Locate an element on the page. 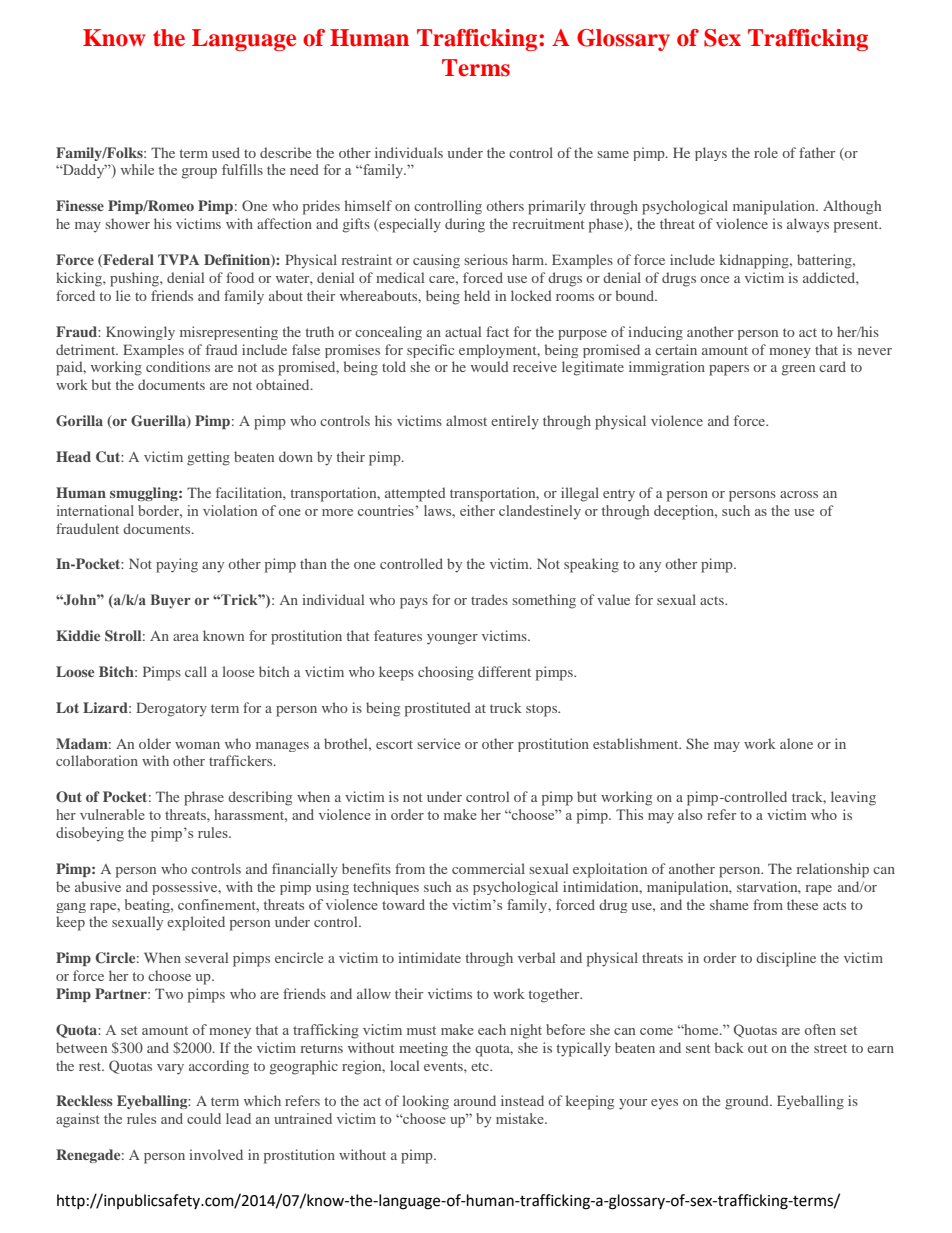  during is located at coordinates (465, 225).
